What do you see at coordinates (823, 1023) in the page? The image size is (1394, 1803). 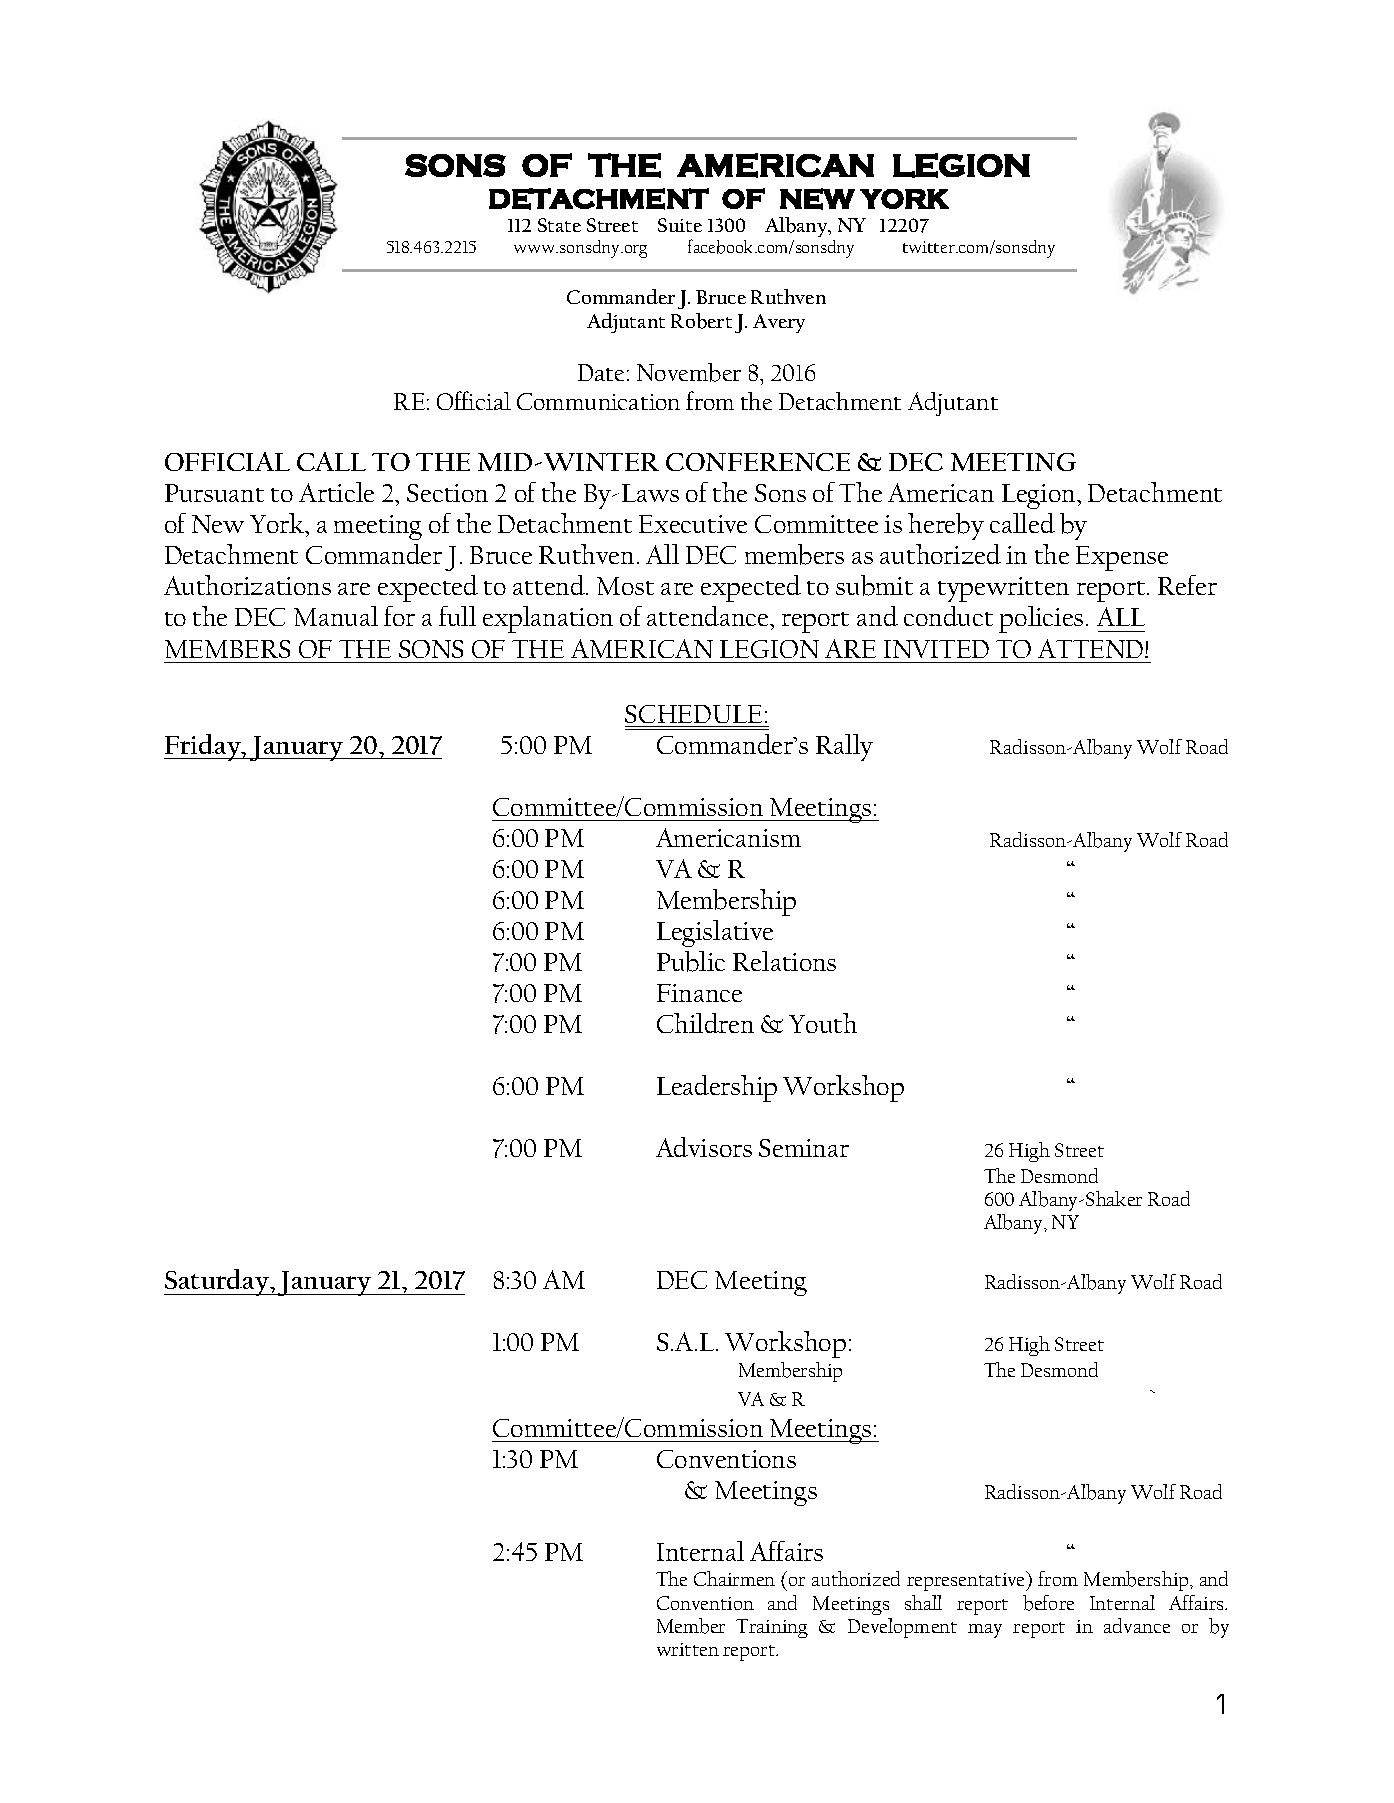 I see `Youth` at bounding box center [823, 1023].
